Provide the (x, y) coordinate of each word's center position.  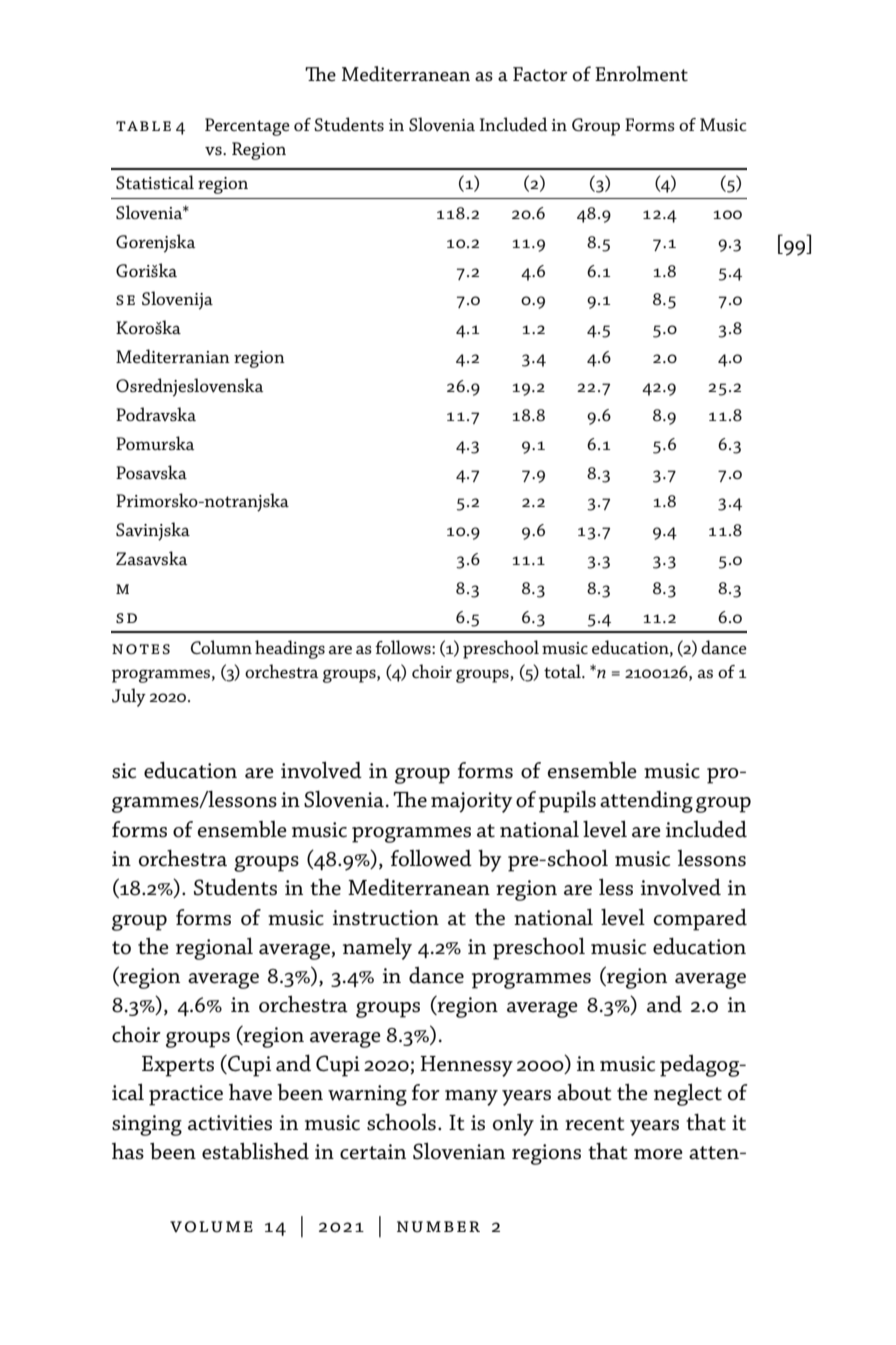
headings (290, 649)
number (438, 1227)
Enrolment (641, 74)
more (658, 1154)
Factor (540, 74)
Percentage (247, 127)
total (563, 671)
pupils (567, 802)
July (129, 697)
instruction (386, 918)
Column (221, 647)
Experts (178, 1066)
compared (700, 920)
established (255, 1151)
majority (472, 802)
